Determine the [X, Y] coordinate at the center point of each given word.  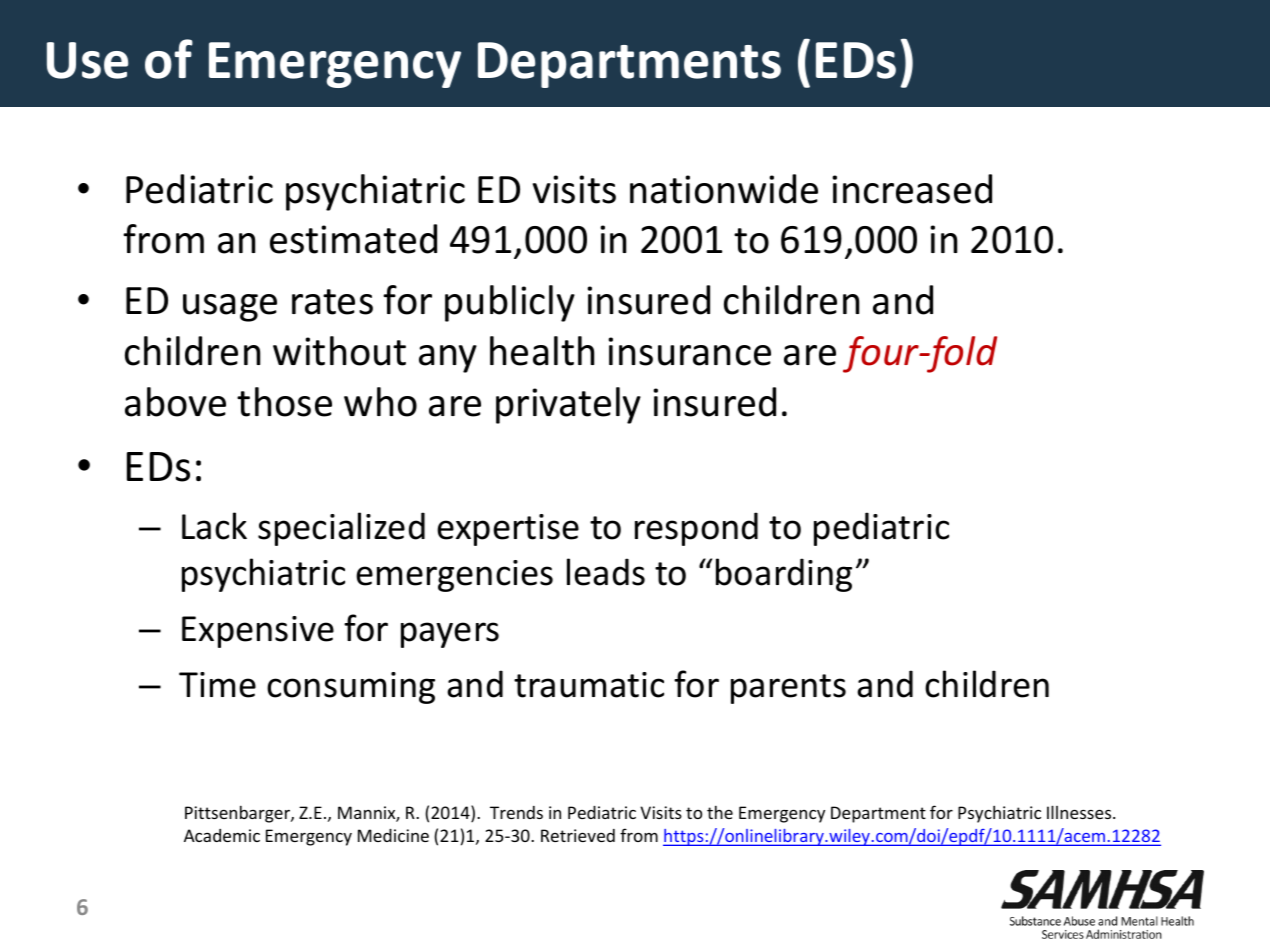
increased [912, 189]
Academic [222, 835]
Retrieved [578, 835]
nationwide [724, 189]
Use [87, 60]
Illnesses [1080, 812]
